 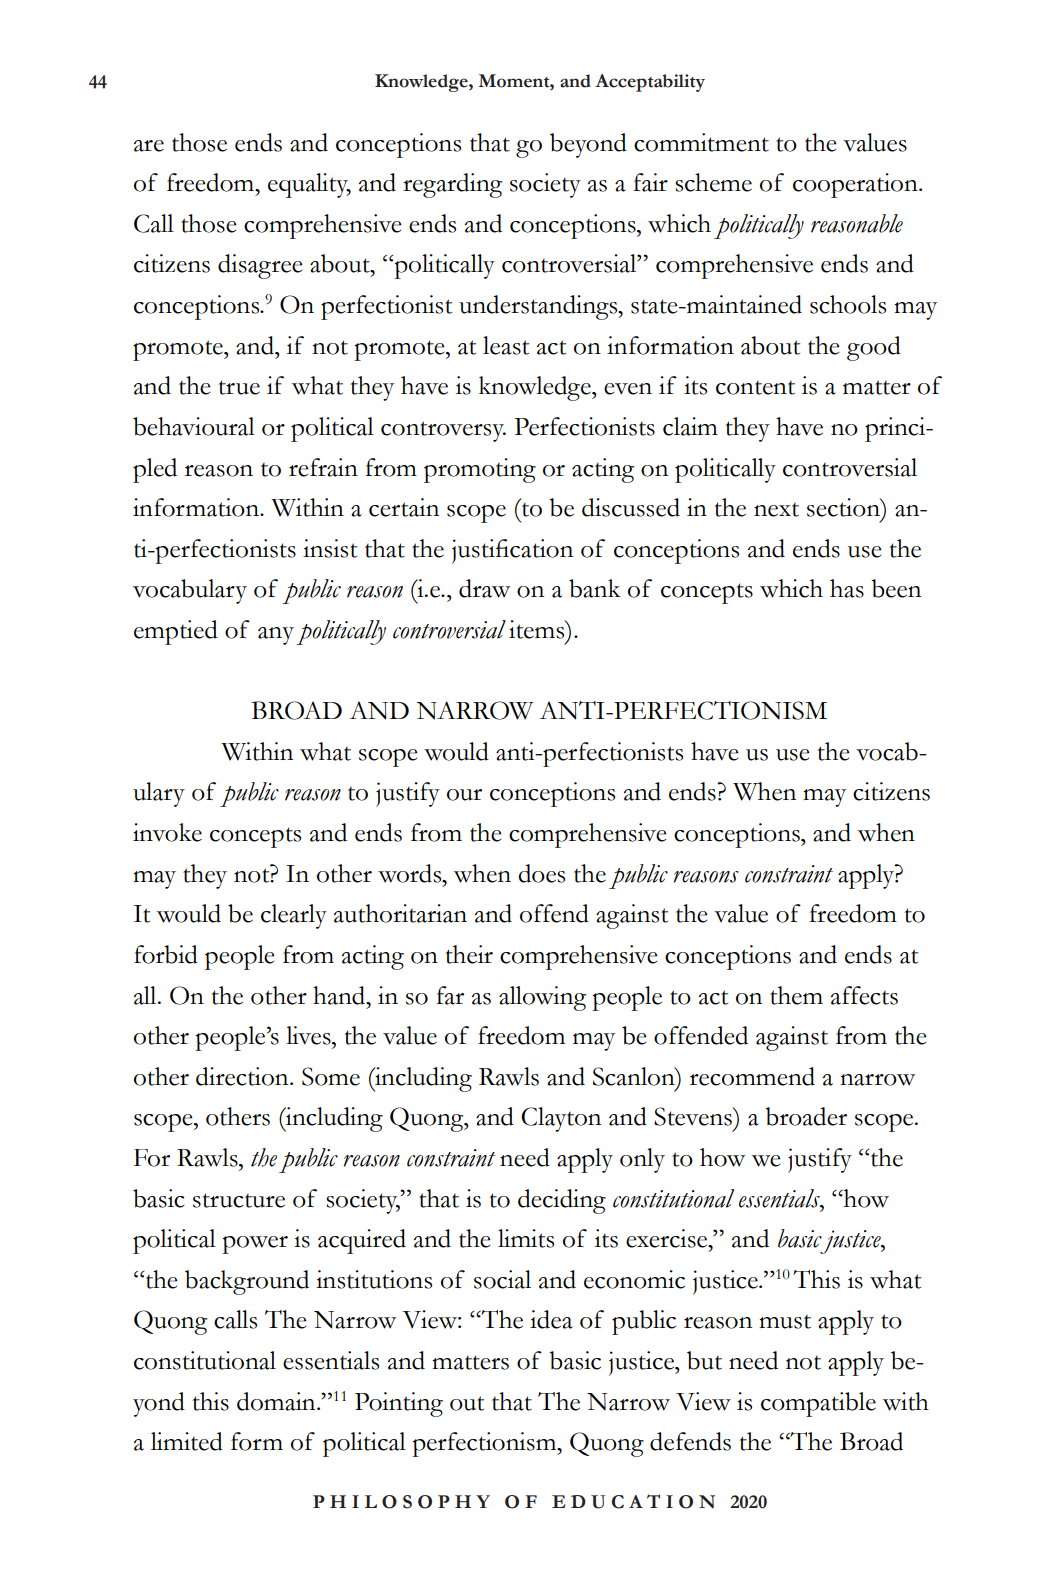 What do you see at coordinates (818, 1404) in the document?
I see `compatible` at bounding box center [818, 1404].
